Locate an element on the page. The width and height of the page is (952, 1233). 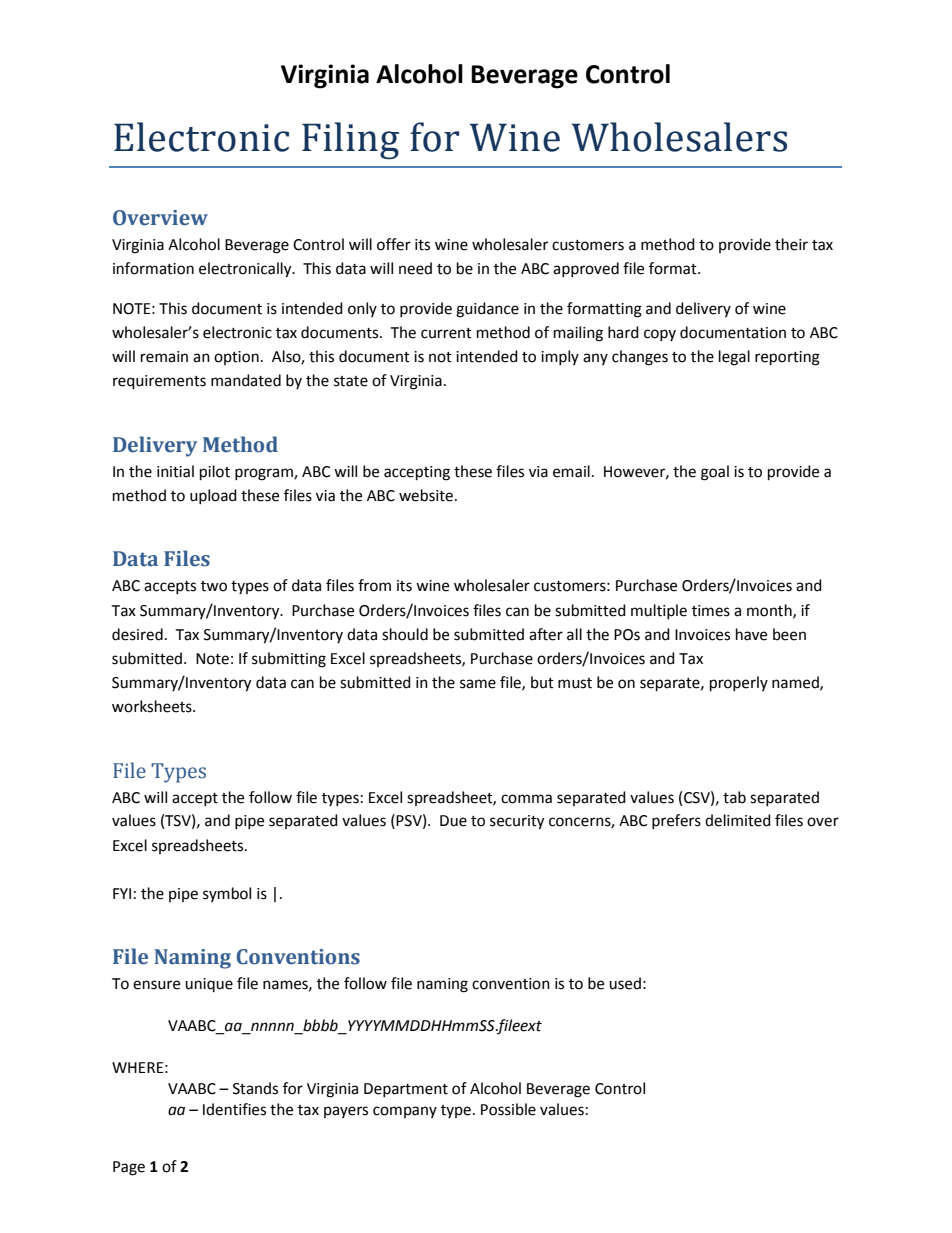
their is located at coordinates (791, 244).
